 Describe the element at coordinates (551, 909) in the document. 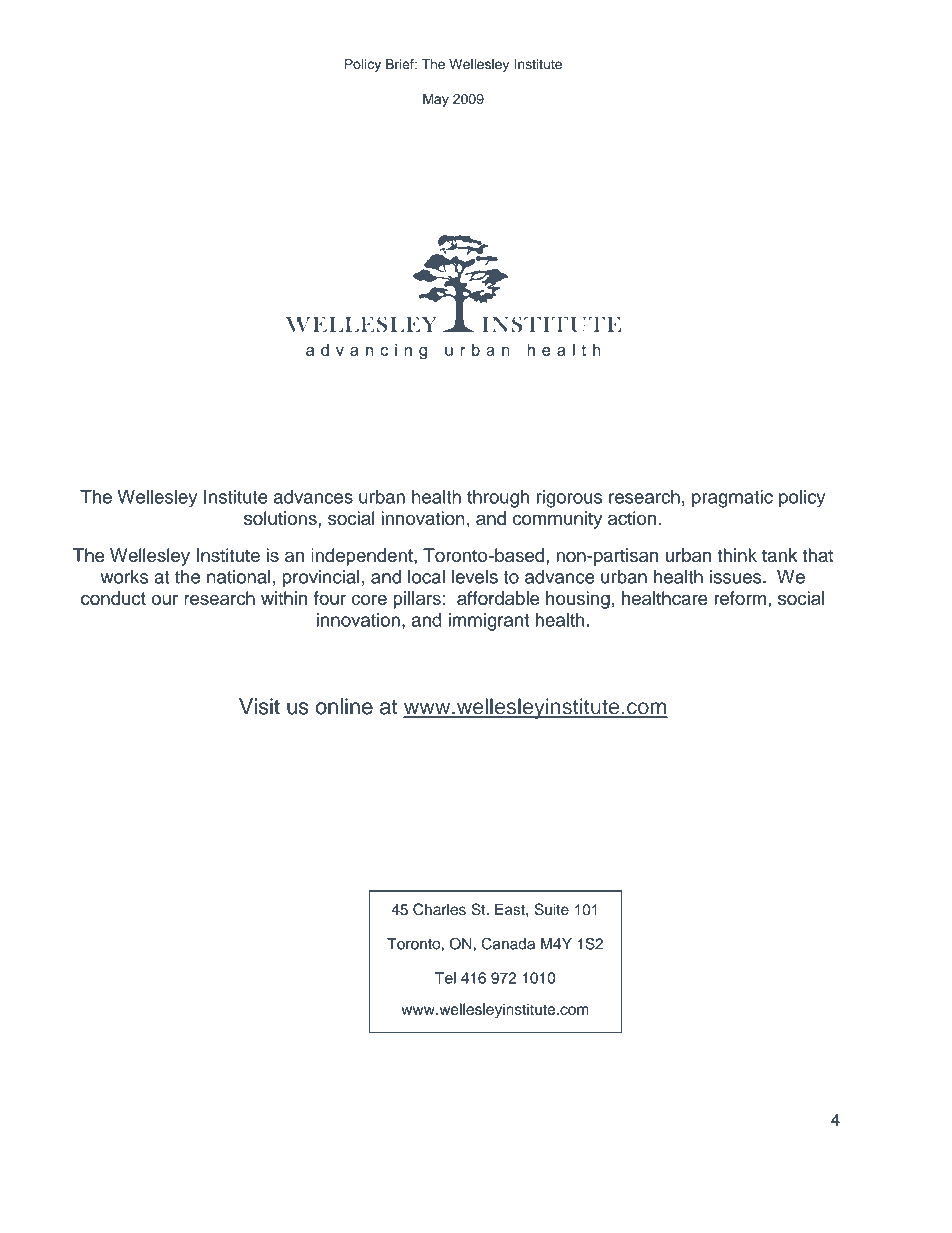

I see `Suite` at that location.
